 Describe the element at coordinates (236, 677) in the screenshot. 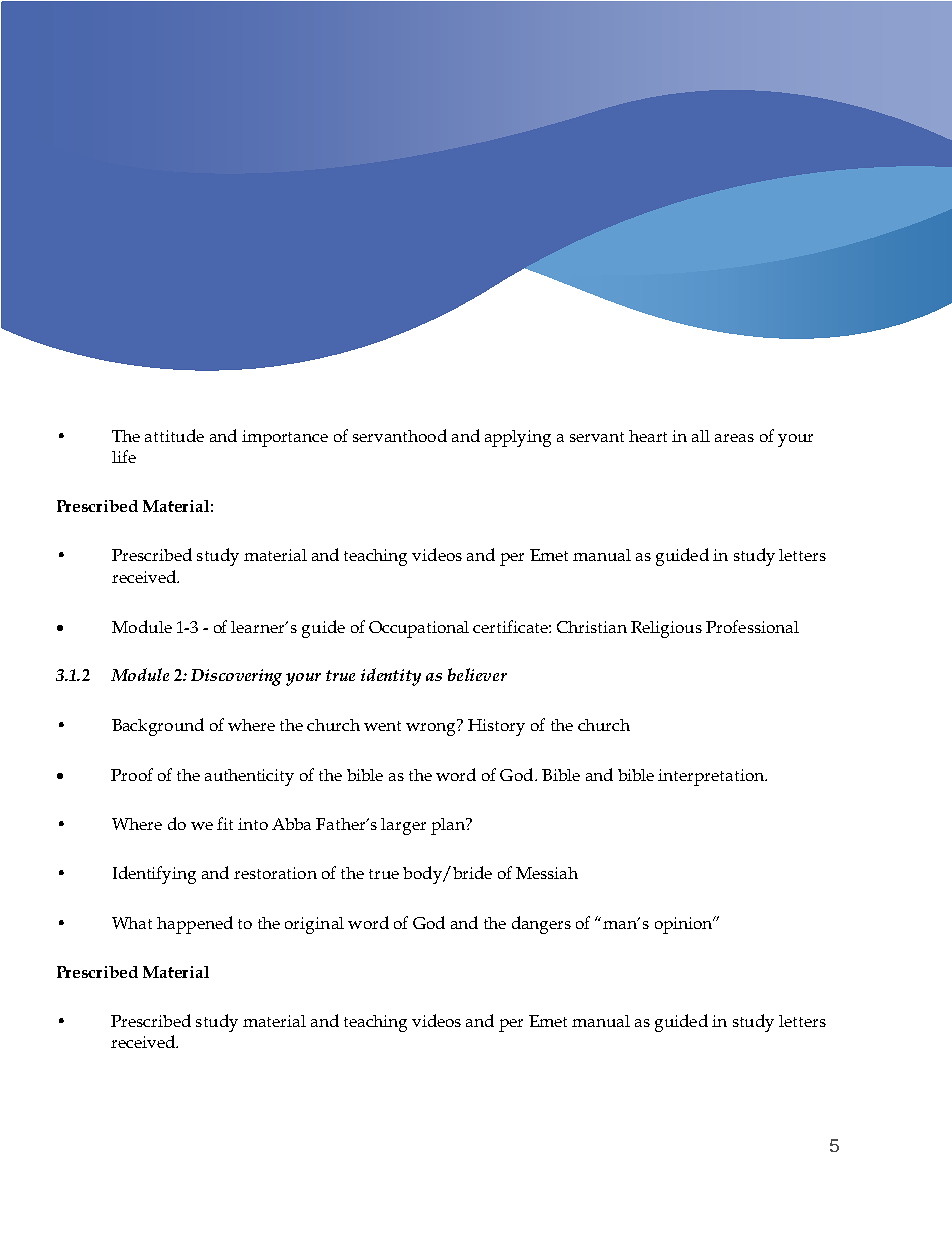

I see `Discovering` at that location.
